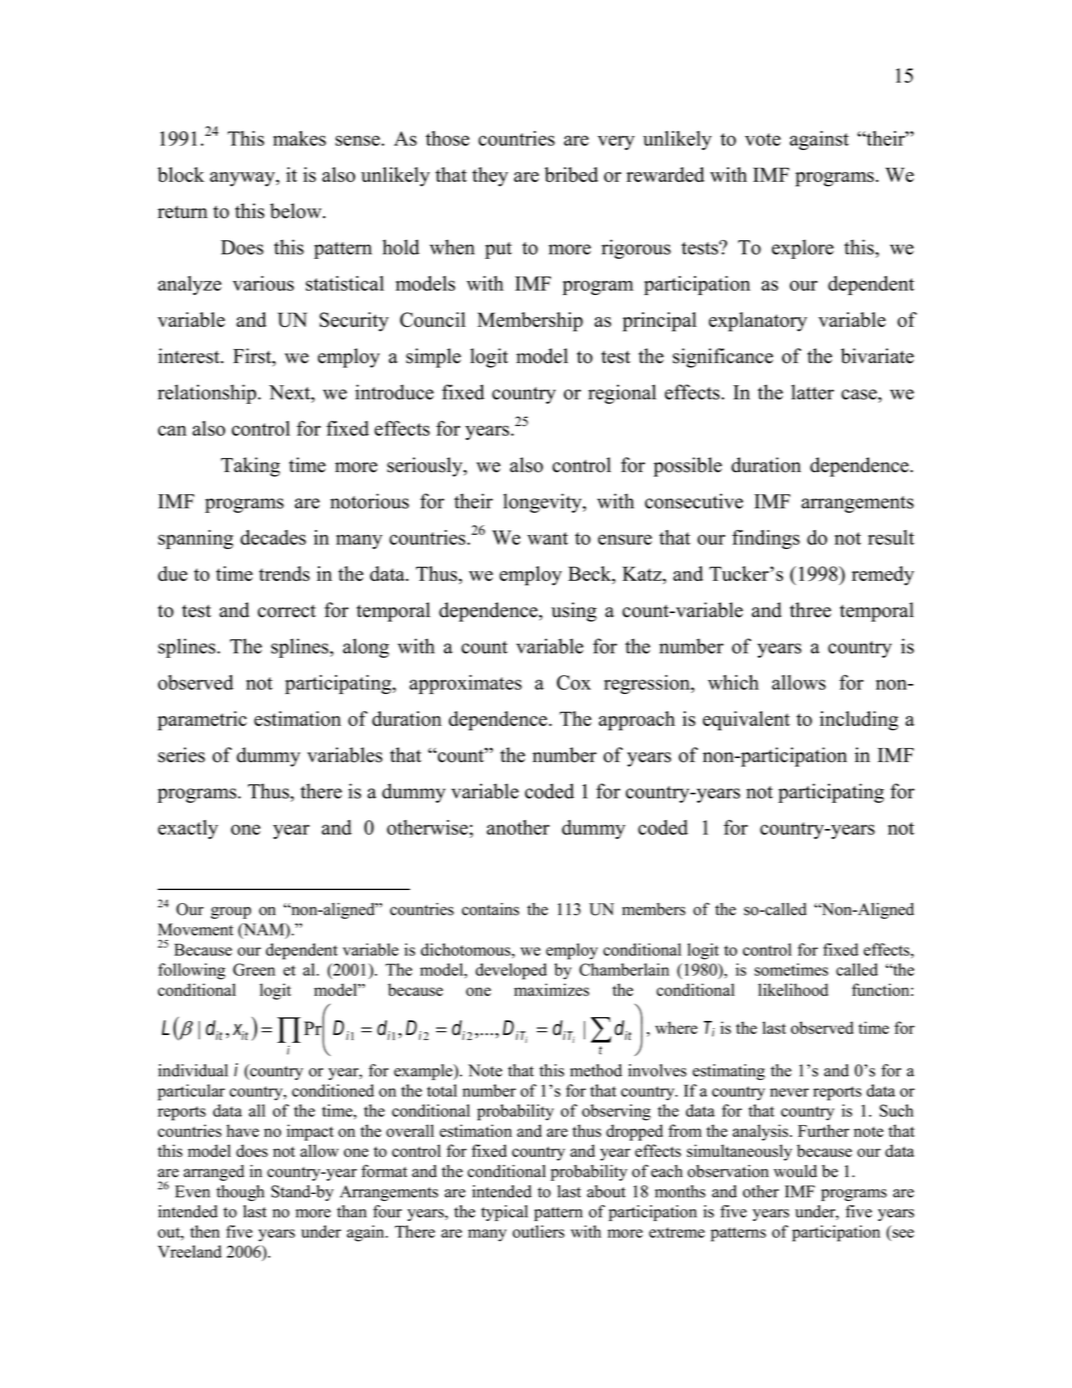 Image resolution: width=1072 pixels, height=1388 pixels. I want to click on bribed, so click(571, 174).
